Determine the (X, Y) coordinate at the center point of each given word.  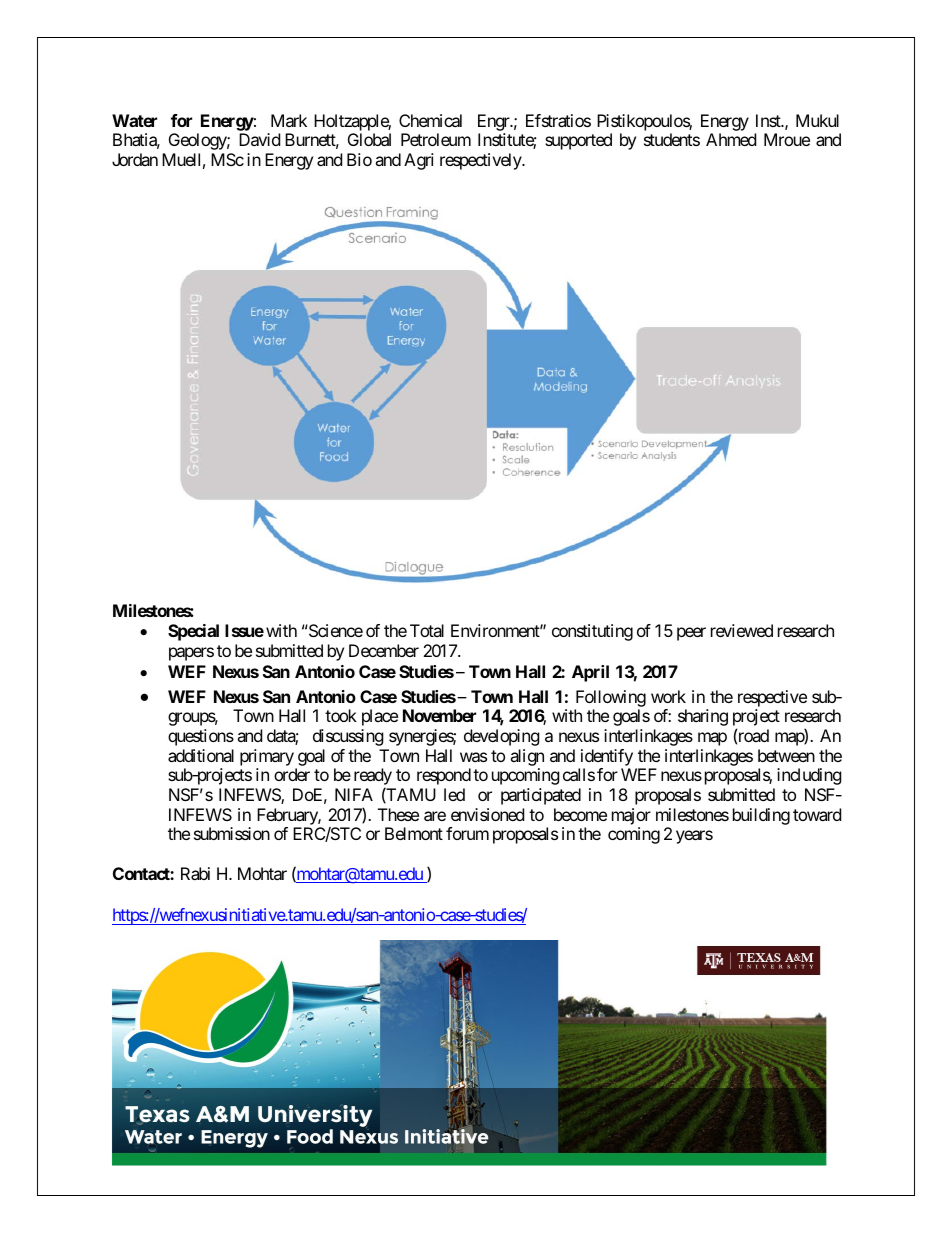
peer (691, 634)
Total (427, 630)
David (259, 139)
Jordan (135, 159)
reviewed (742, 630)
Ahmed (731, 139)
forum (467, 833)
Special (193, 632)
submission (232, 833)
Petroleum (436, 139)
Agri (419, 161)
